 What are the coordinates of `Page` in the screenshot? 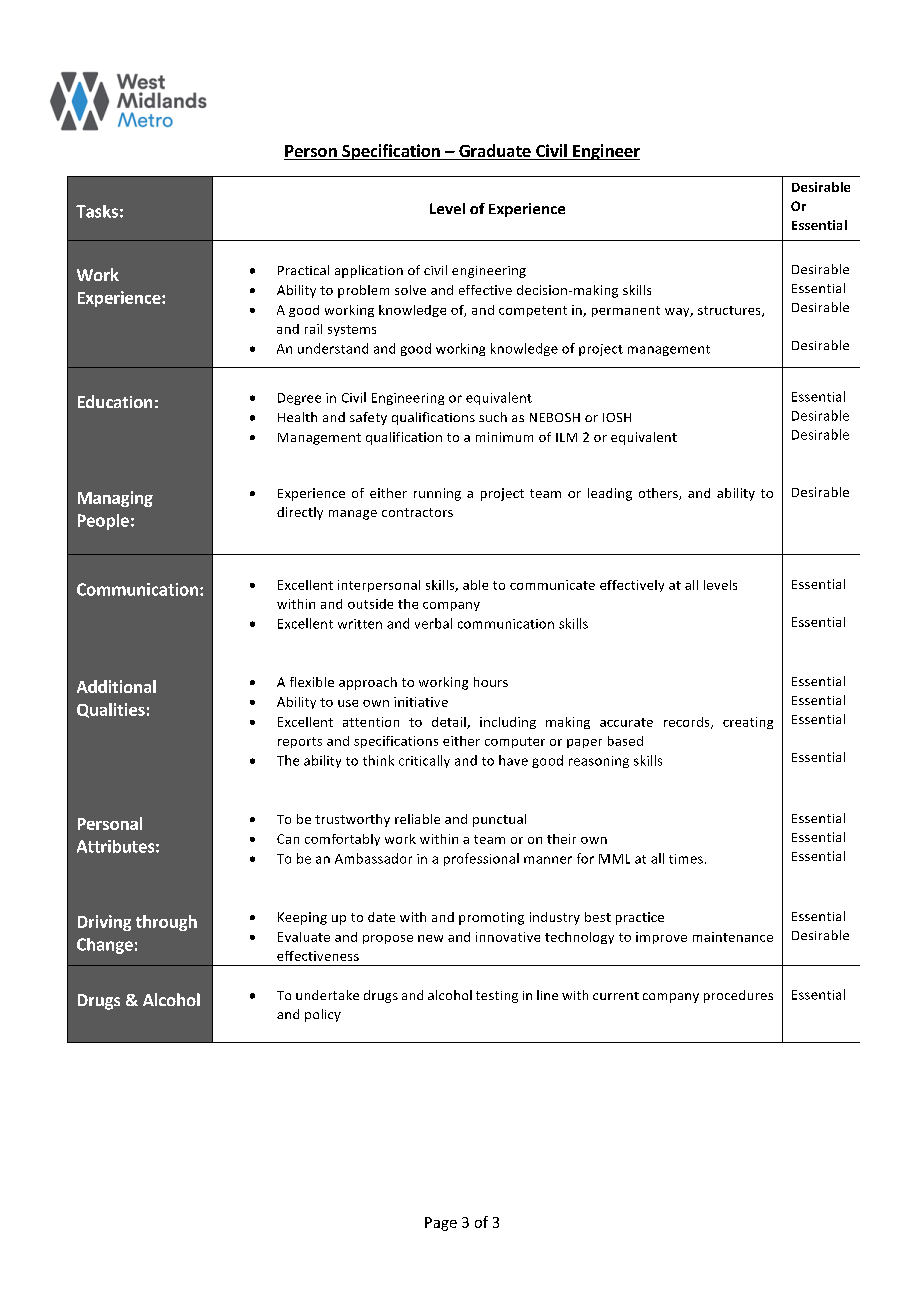 It's located at (441, 1224).
